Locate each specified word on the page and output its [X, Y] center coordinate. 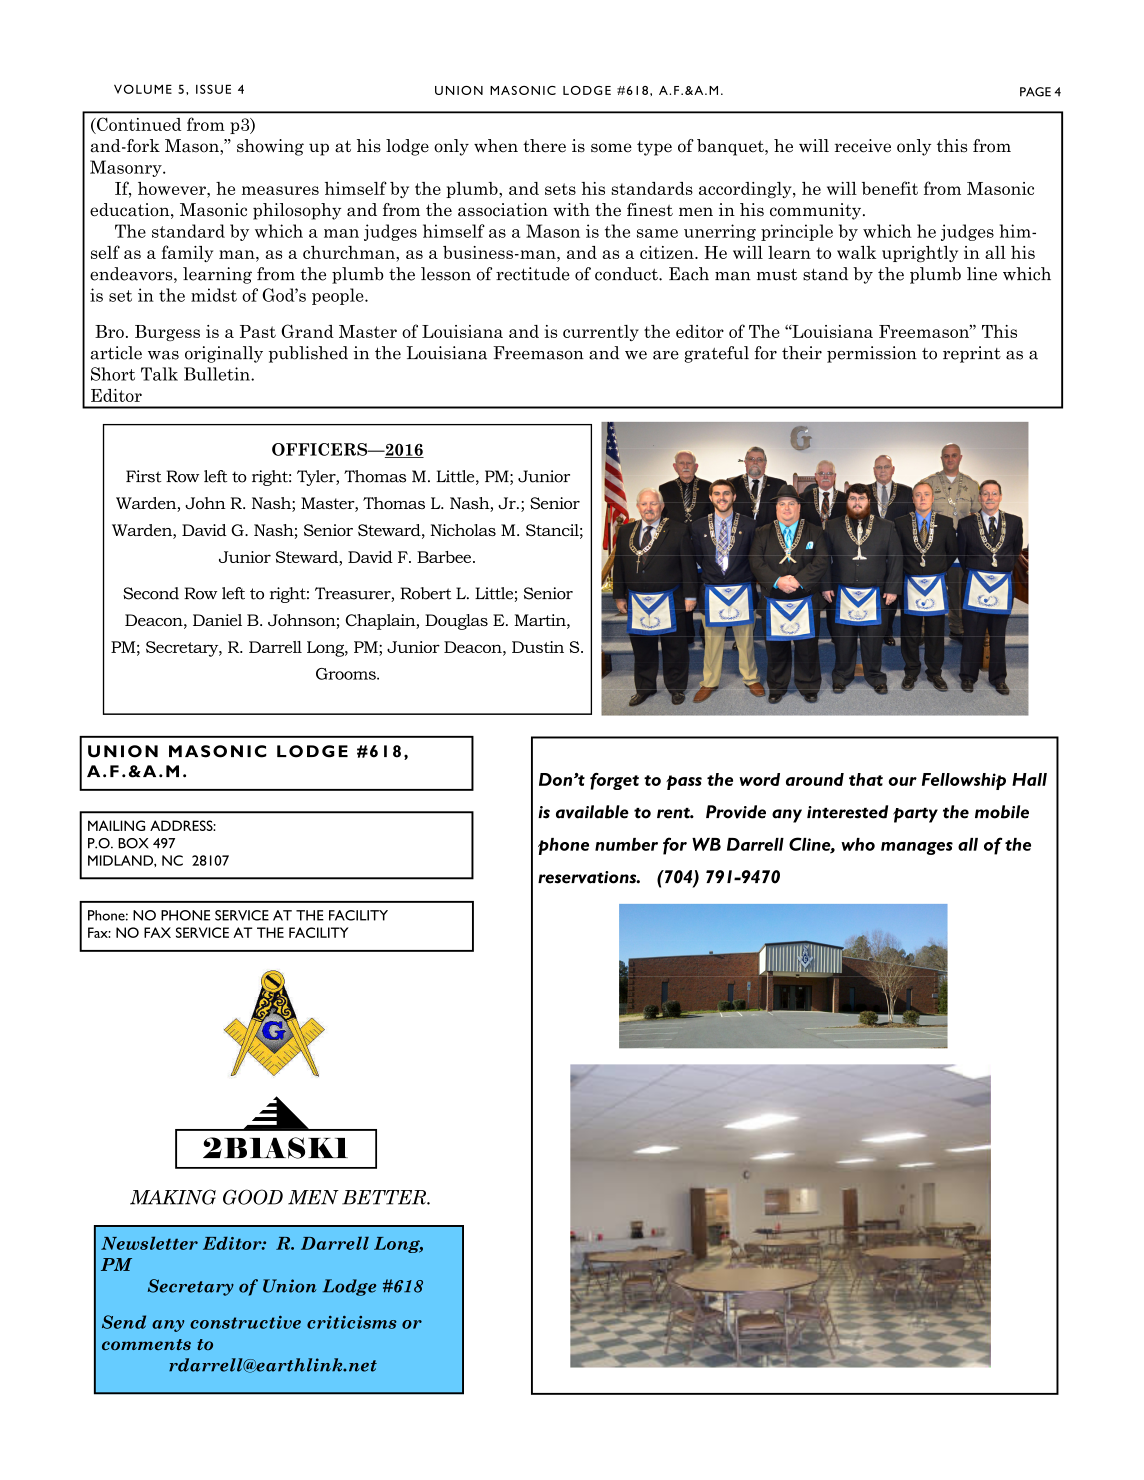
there [544, 146]
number [626, 844]
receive [863, 146]
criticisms [352, 1322]
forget [614, 781]
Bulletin [218, 374]
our [903, 781]
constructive [245, 1322]
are [666, 355]
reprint [972, 354]
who [858, 844]
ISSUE [213, 89]
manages [917, 848]
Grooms [347, 674]
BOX [133, 843]
